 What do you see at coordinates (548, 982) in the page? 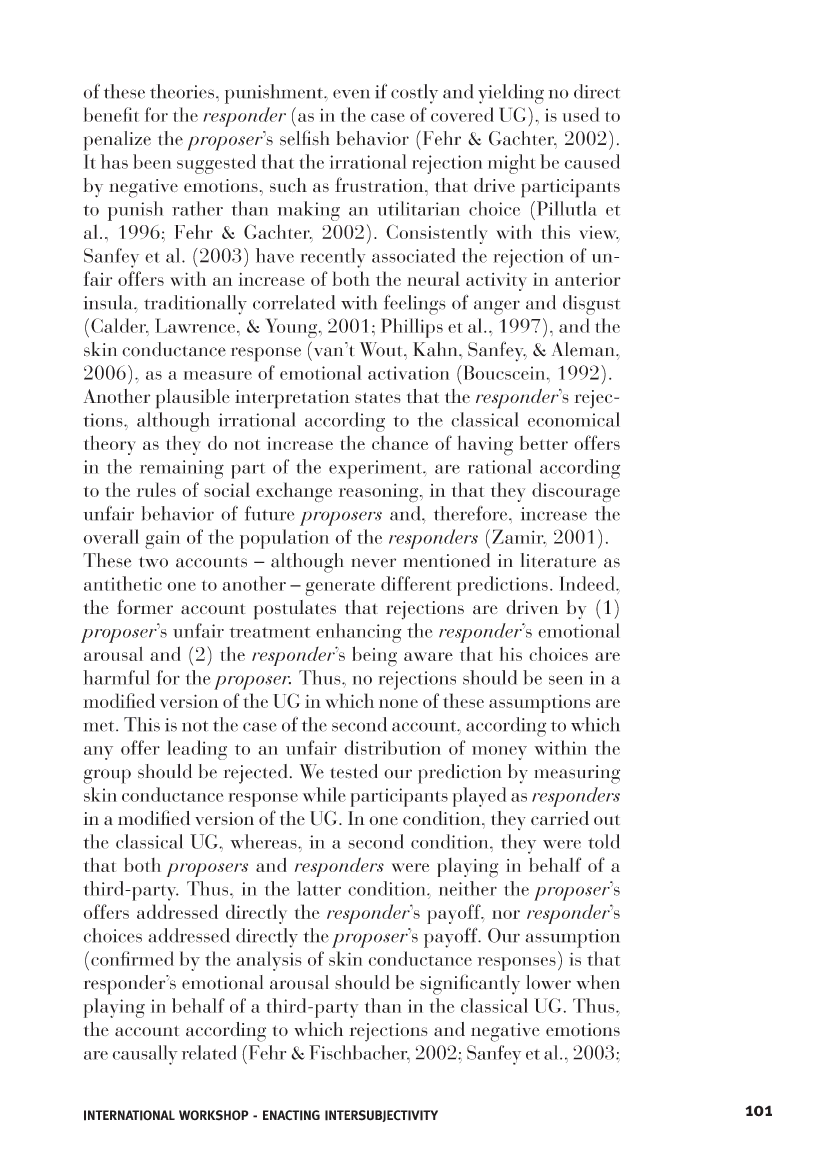
I see `lower` at bounding box center [548, 982].
